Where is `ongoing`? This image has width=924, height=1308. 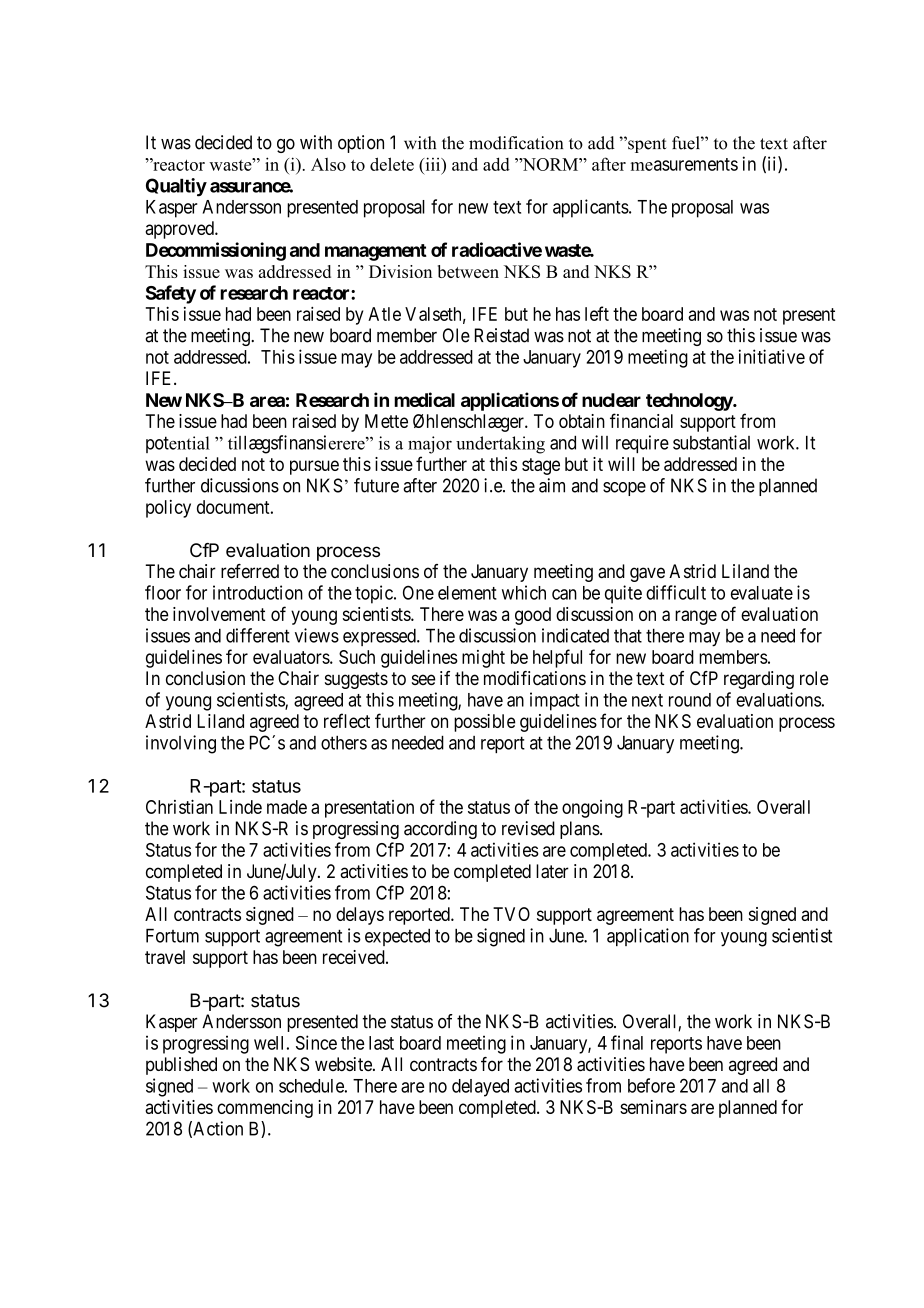 ongoing is located at coordinates (592, 809).
